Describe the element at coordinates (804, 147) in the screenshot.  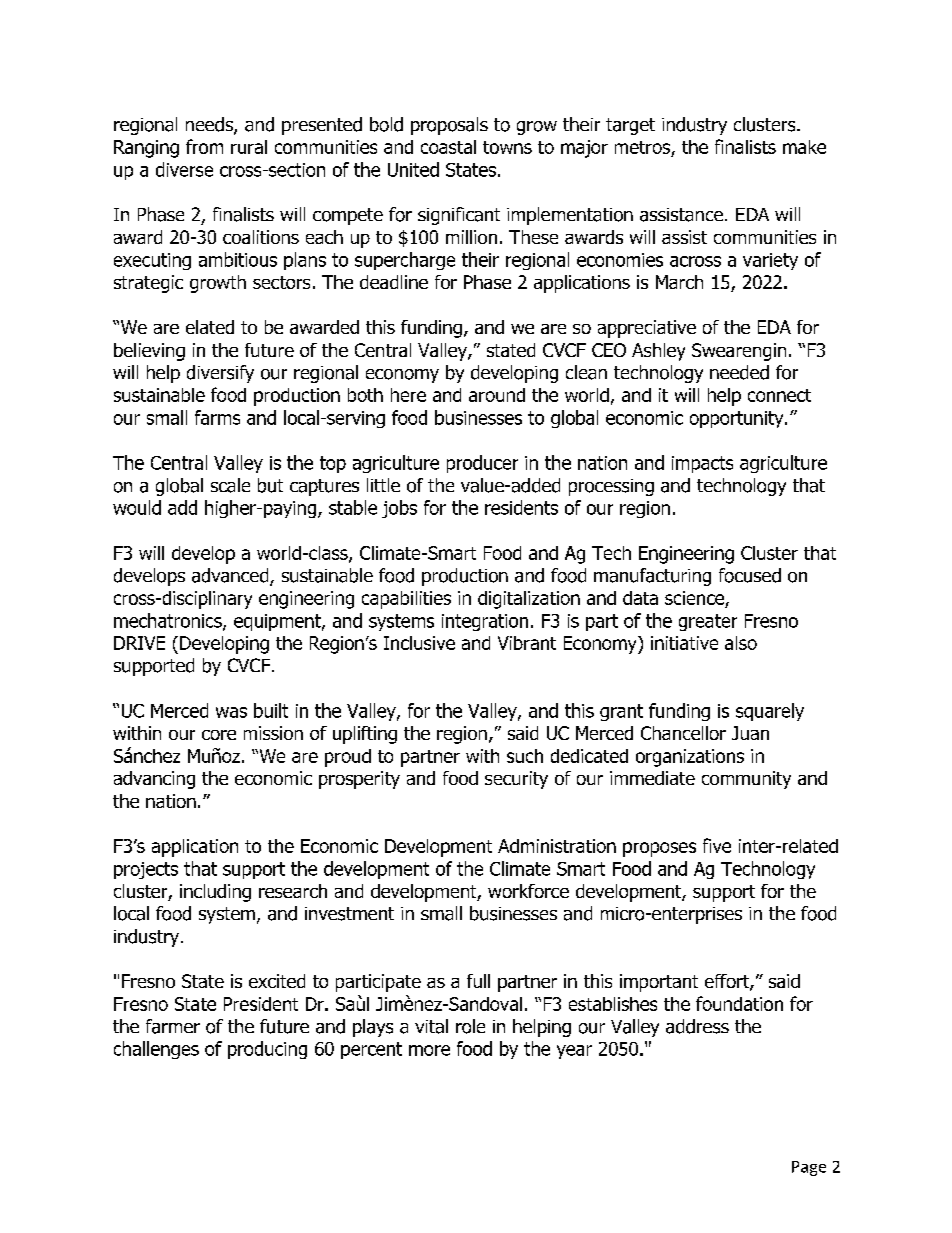
I see `make` at that location.
